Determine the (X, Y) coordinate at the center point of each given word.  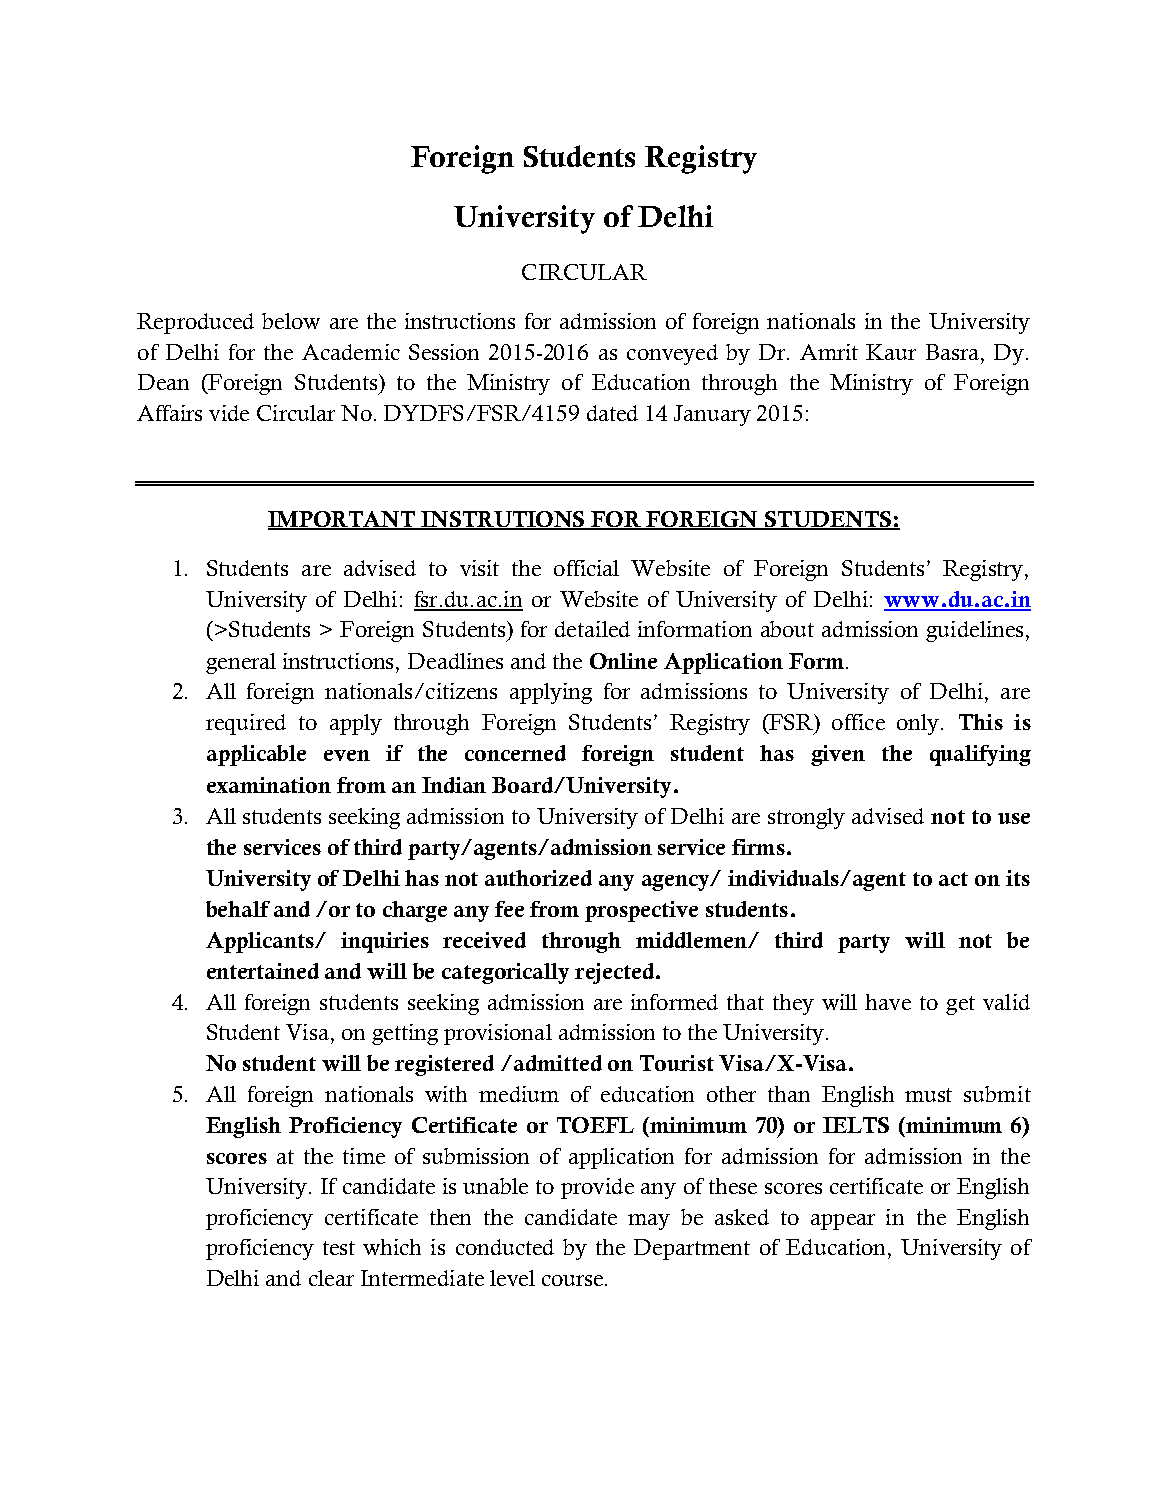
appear (843, 1222)
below (291, 321)
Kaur (891, 352)
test (339, 1248)
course (572, 1280)
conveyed (672, 354)
